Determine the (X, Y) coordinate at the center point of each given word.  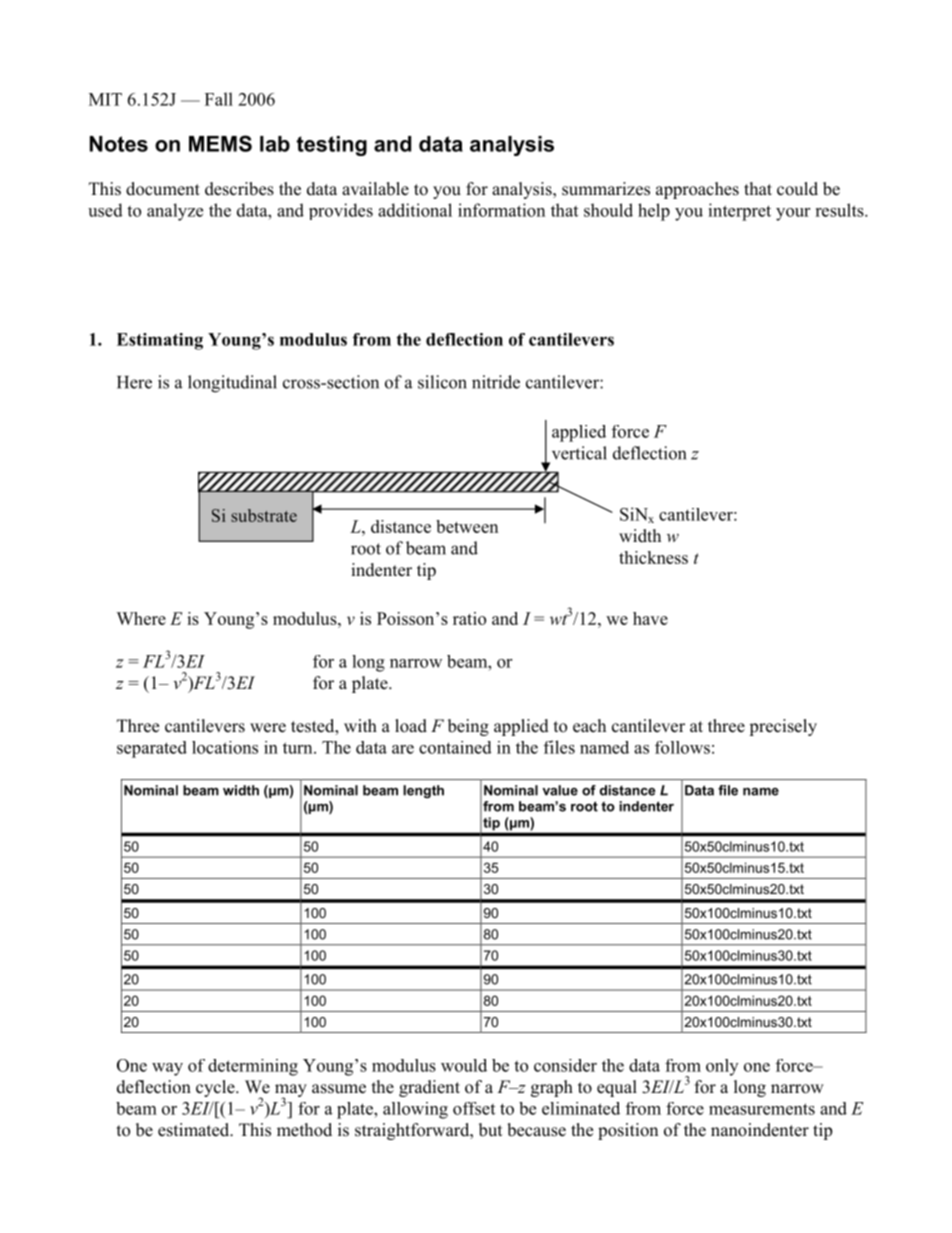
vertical (579, 453)
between (467, 526)
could (797, 189)
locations (225, 747)
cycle (216, 1088)
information (501, 210)
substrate (264, 515)
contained (455, 747)
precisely (783, 727)
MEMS (220, 143)
